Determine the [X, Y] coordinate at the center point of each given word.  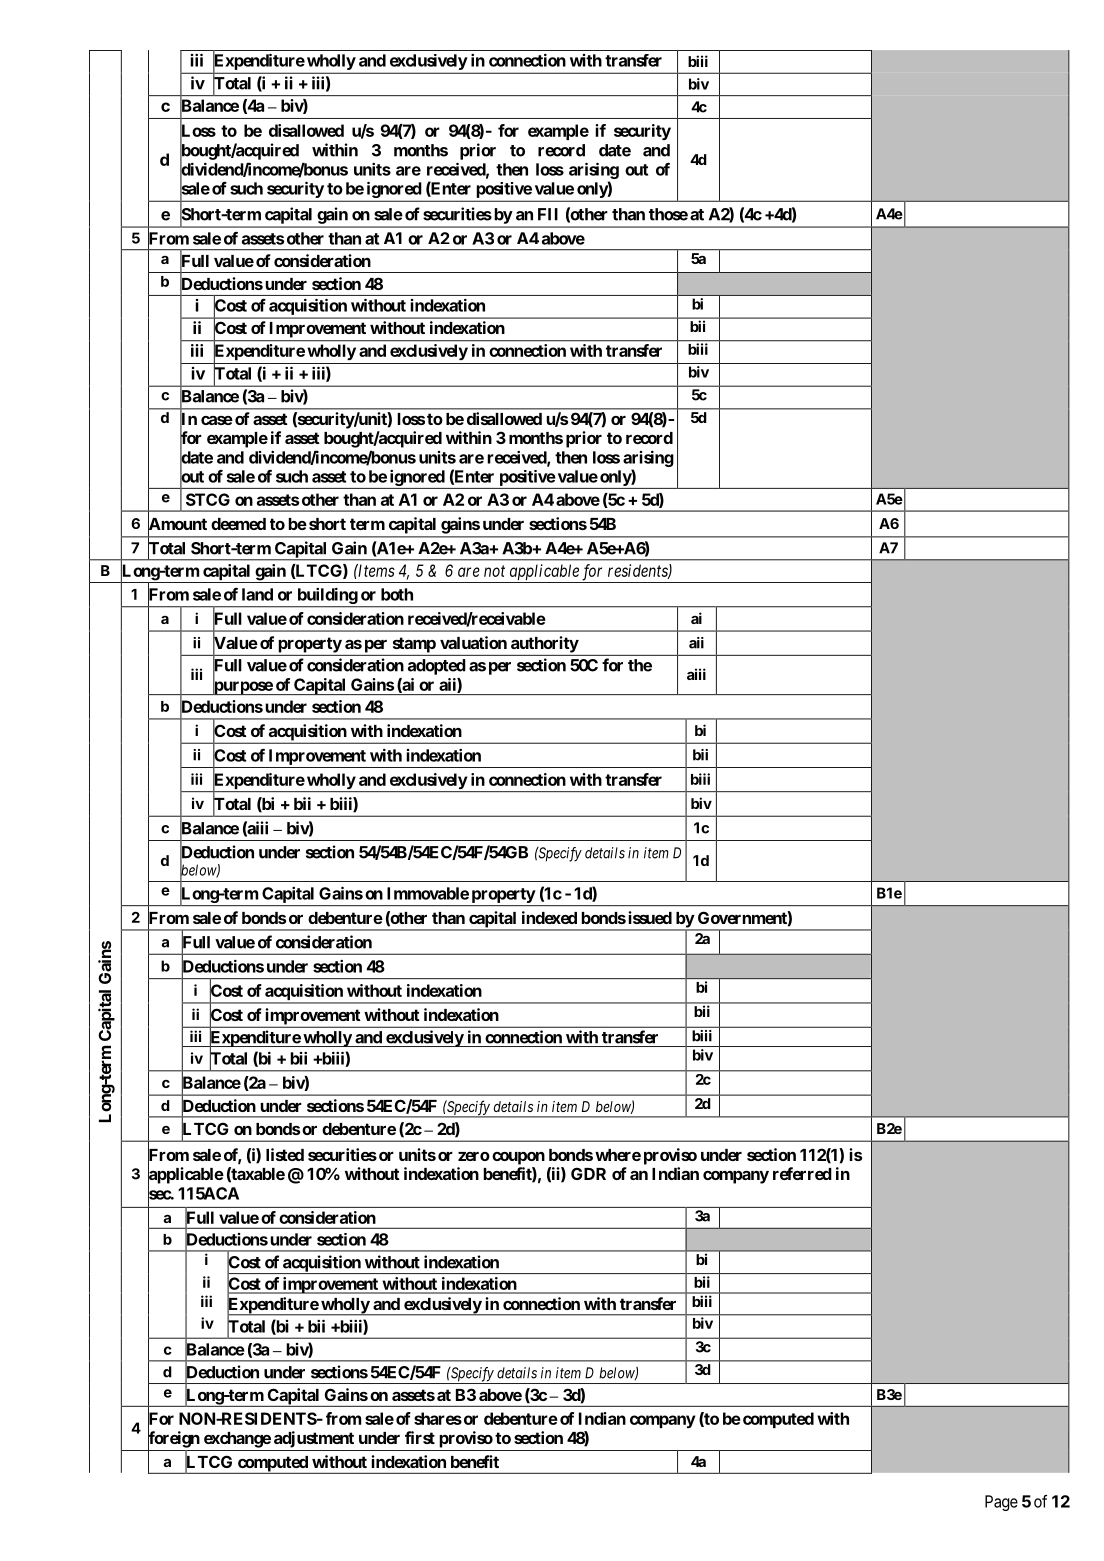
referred [802, 1173]
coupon [518, 1158]
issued [650, 917]
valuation [473, 642]
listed [285, 1154]
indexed [549, 917]
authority [545, 644]
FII [548, 214]
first [420, 1437]
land [257, 594]
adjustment [314, 1439]
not [494, 571]
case [217, 420]
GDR [588, 1173]
